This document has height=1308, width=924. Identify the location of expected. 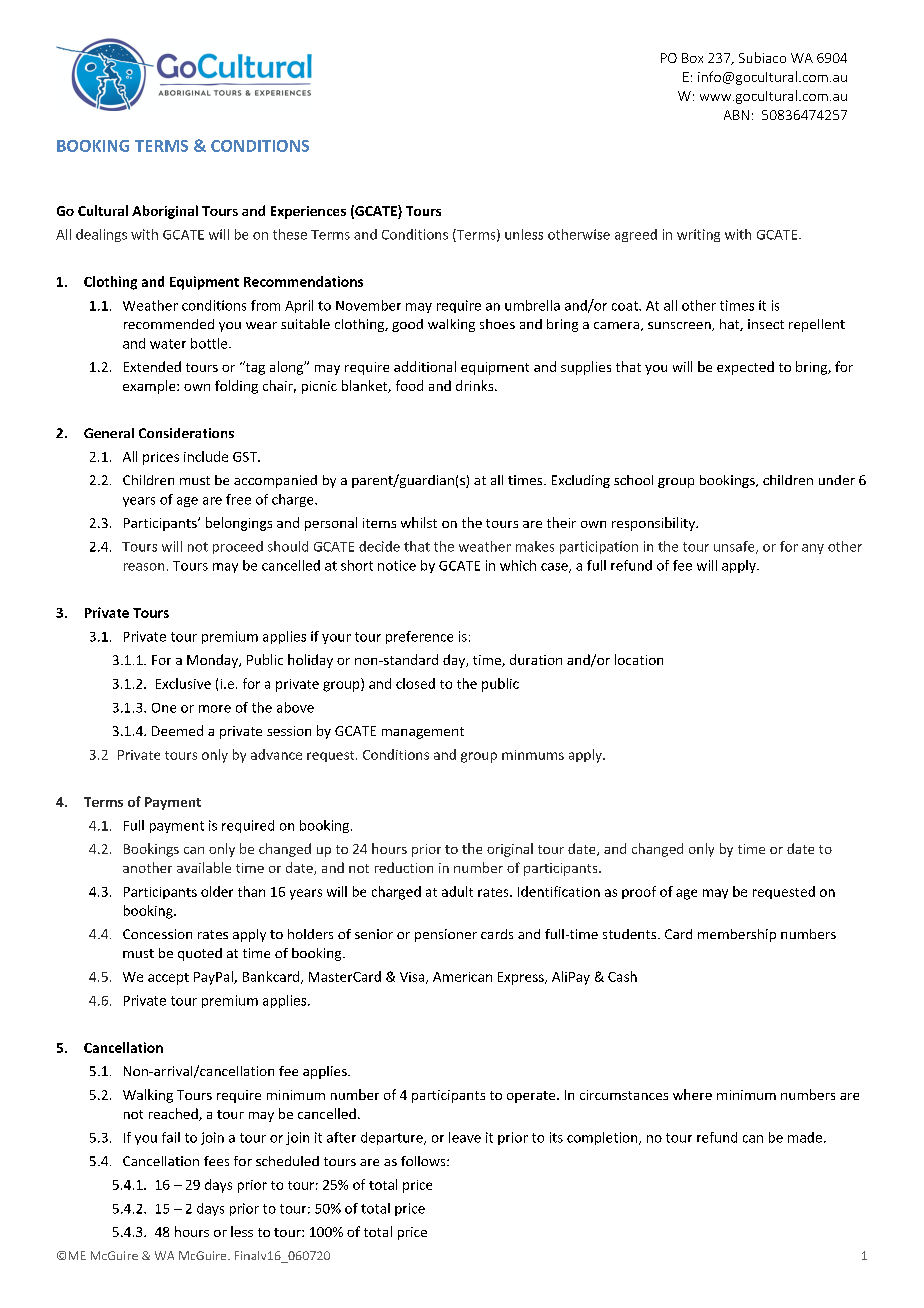
(745, 368).
